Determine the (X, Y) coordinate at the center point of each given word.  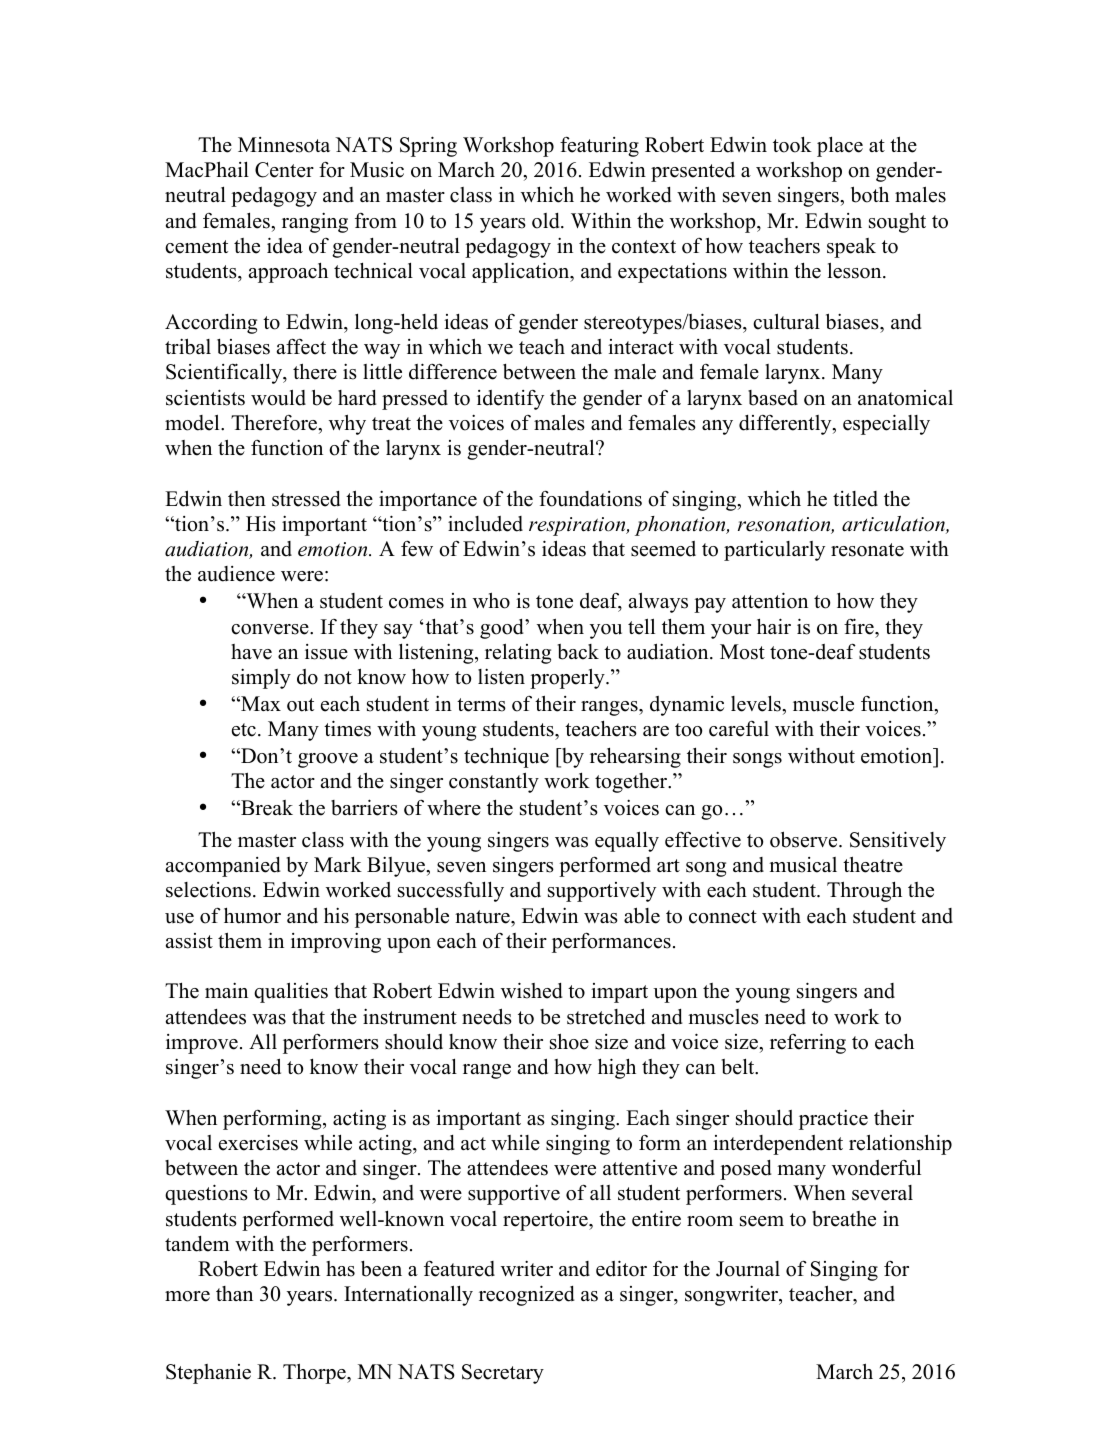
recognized (527, 1295)
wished (532, 990)
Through (864, 891)
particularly (774, 550)
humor (252, 915)
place (840, 146)
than (234, 1293)
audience (236, 574)
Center (284, 170)
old (547, 221)
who (491, 600)
